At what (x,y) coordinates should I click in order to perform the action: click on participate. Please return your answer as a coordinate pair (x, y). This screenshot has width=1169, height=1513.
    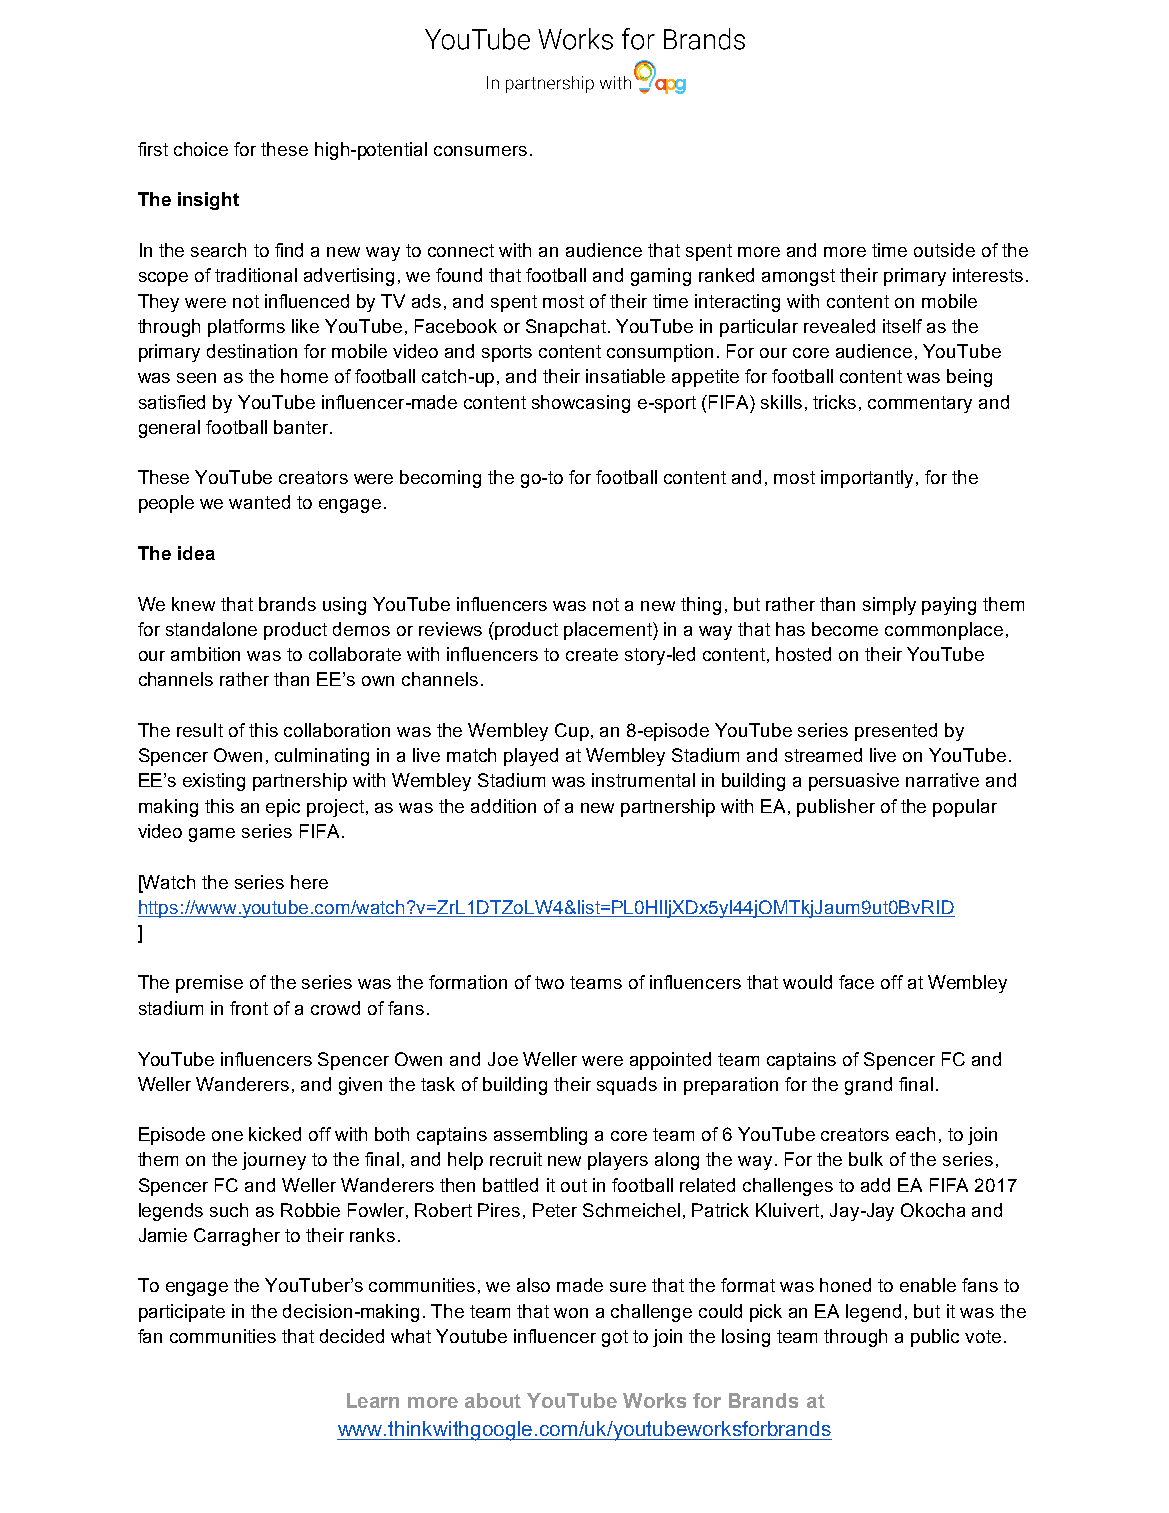
    Looking at the image, I should click on (182, 1313).
